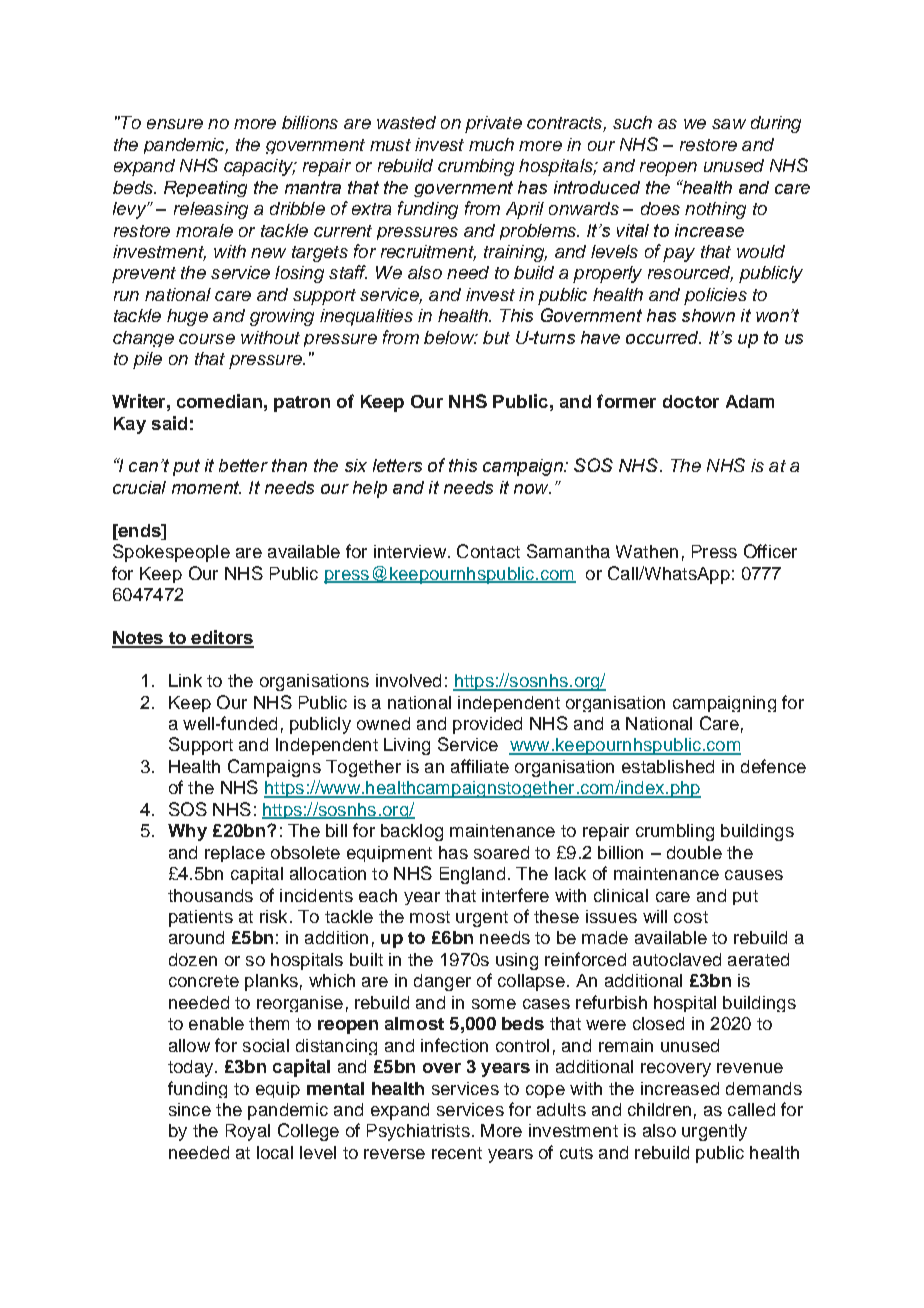  What do you see at coordinates (207, 339) in the image?
I see `course` at bounding box center [207, 339].
